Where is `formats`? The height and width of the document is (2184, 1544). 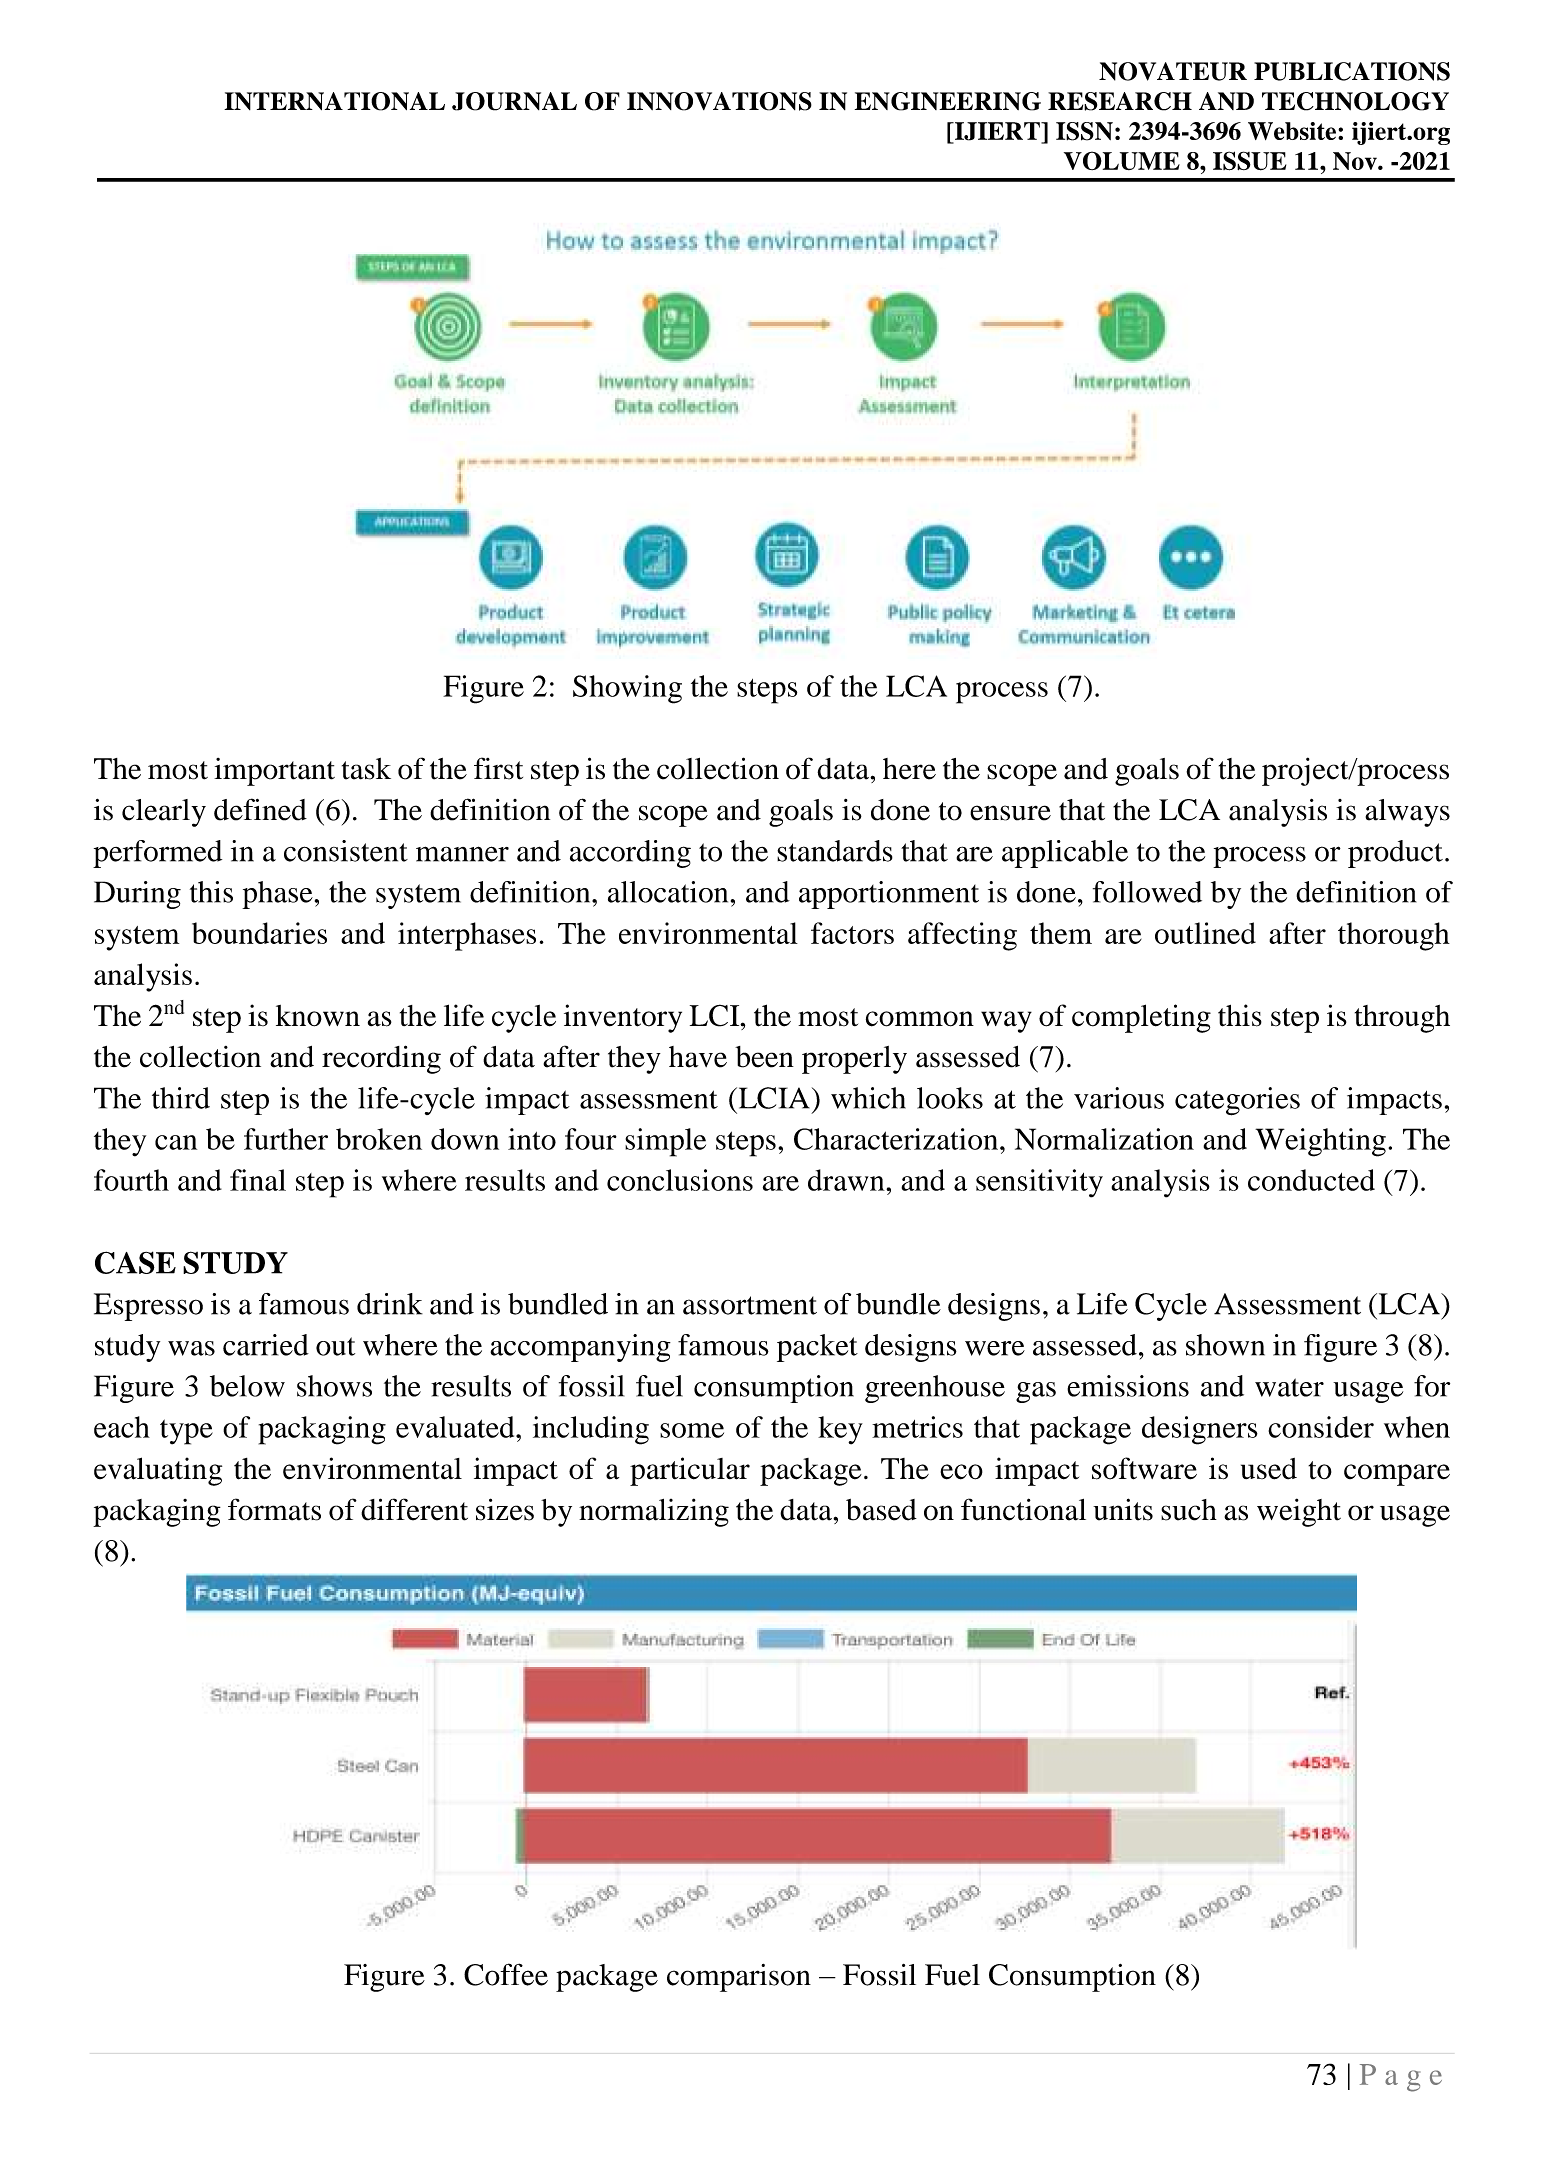
formats is located at coordinates (274, 1509).
